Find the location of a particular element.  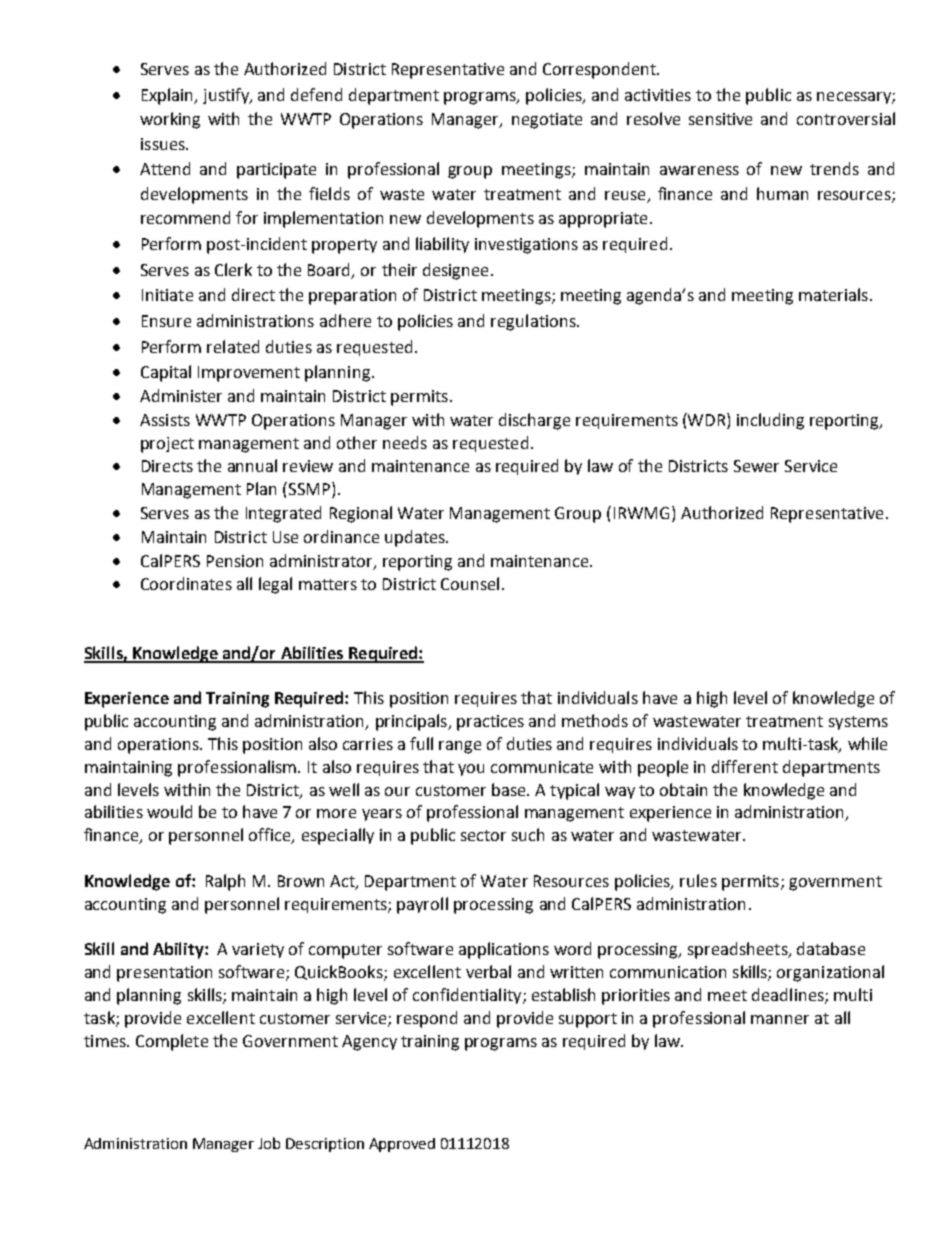

would is located at coordinates (169, 811).
